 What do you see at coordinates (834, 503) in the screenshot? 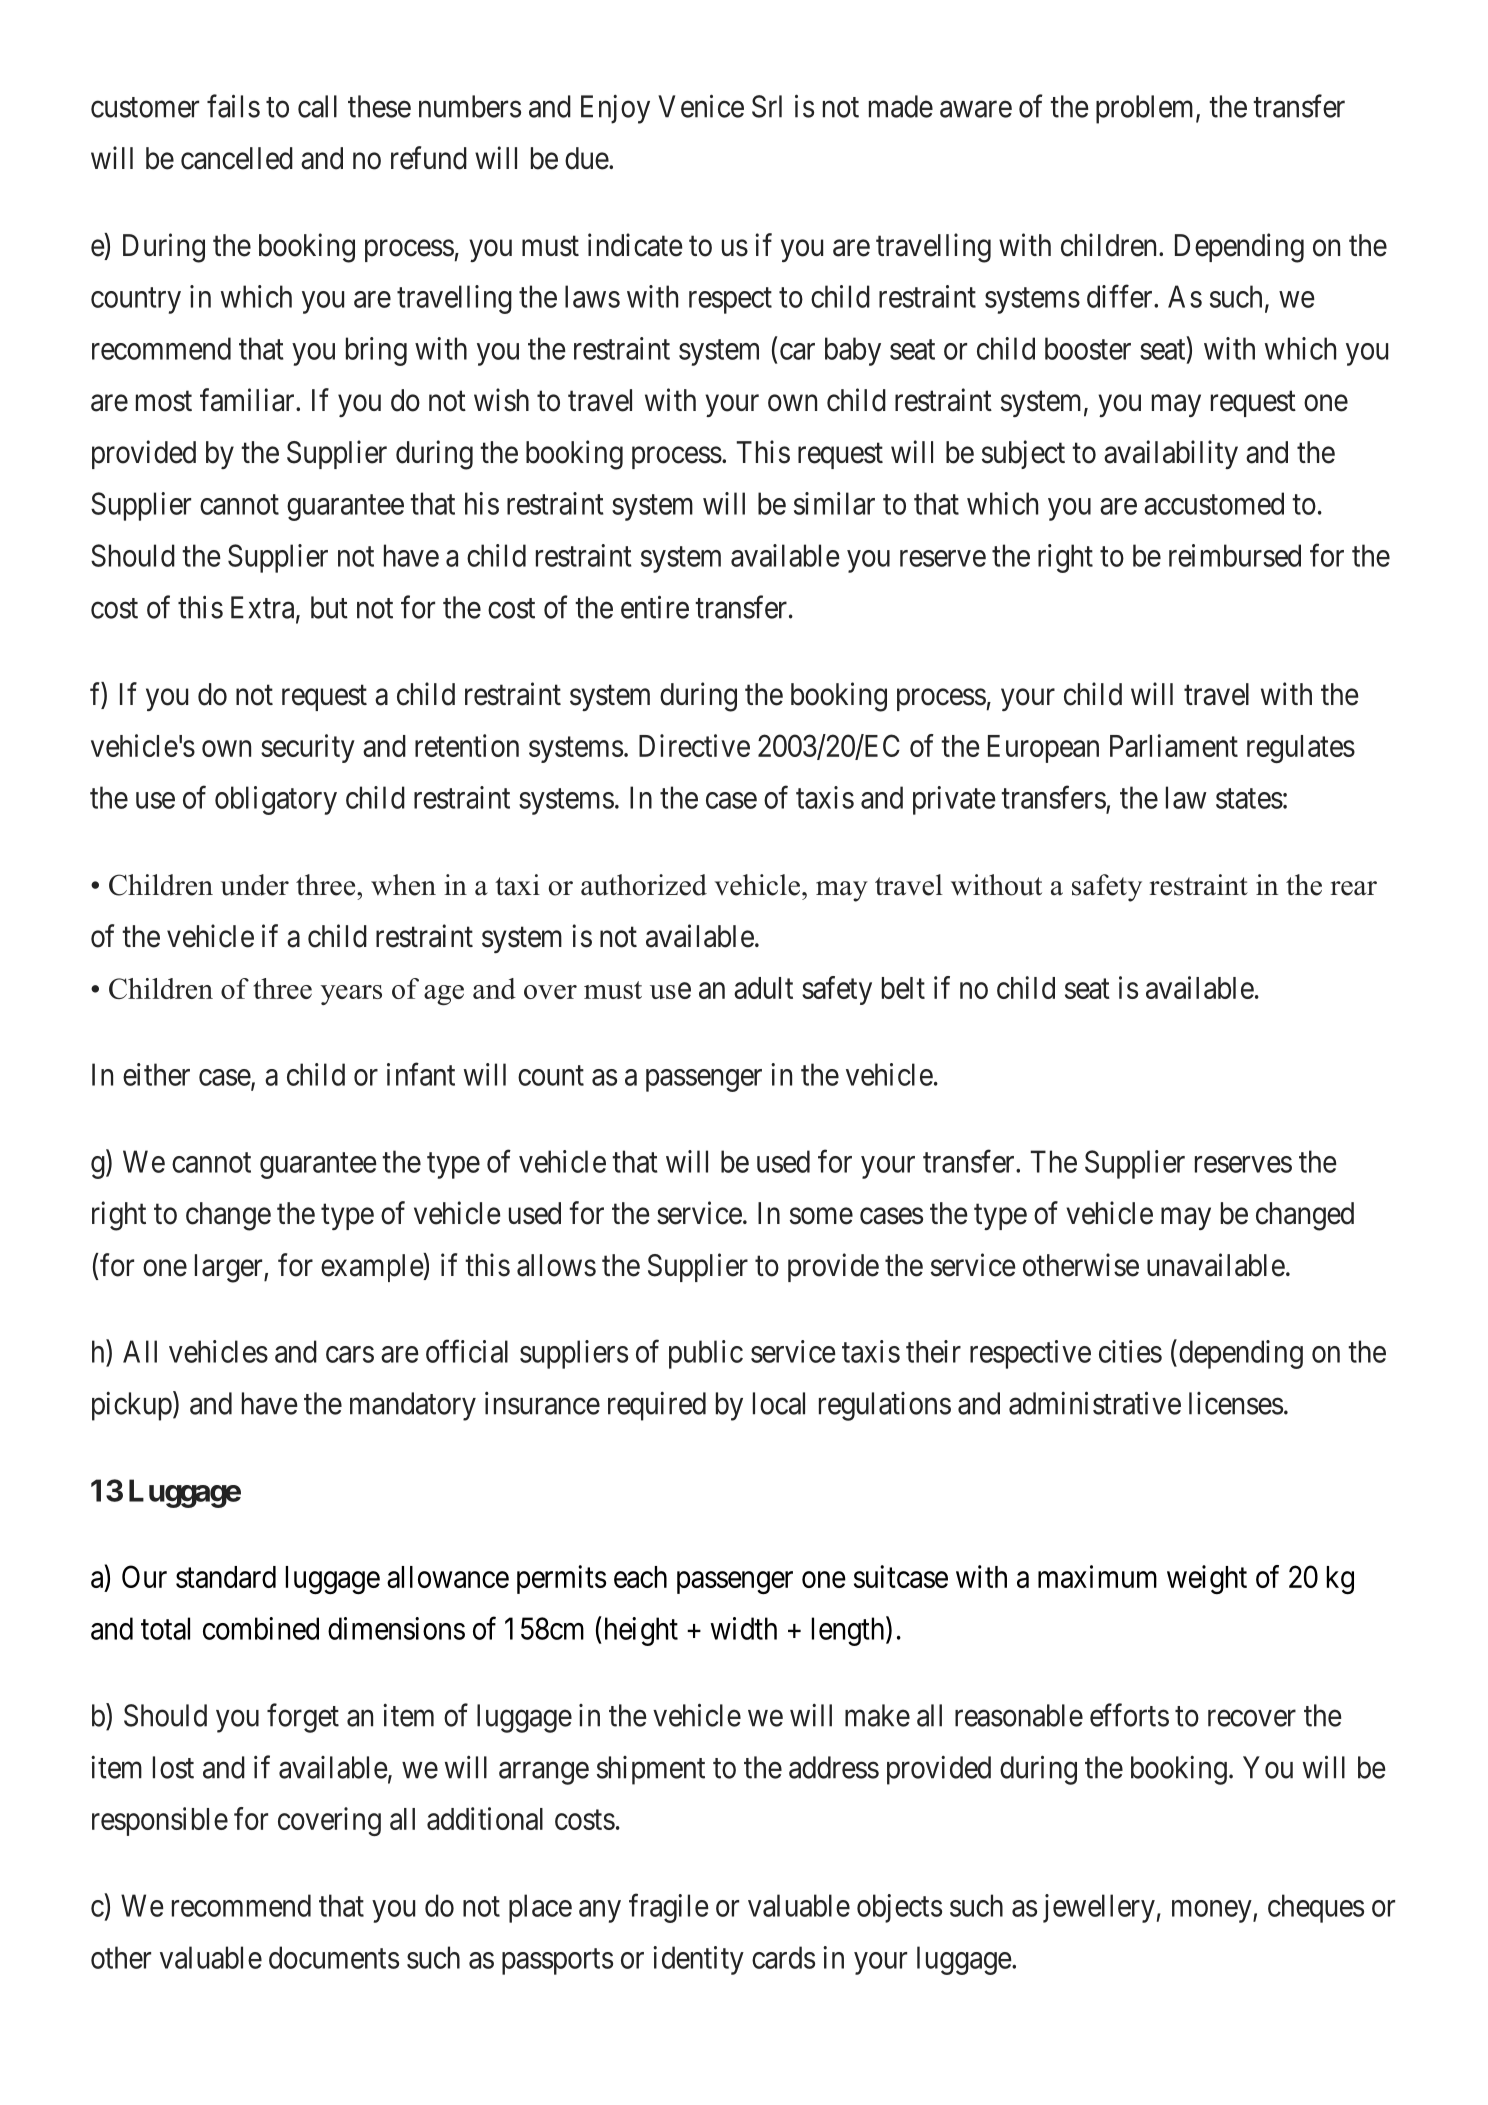
I see `similar` at bounding box center [834, 503].
